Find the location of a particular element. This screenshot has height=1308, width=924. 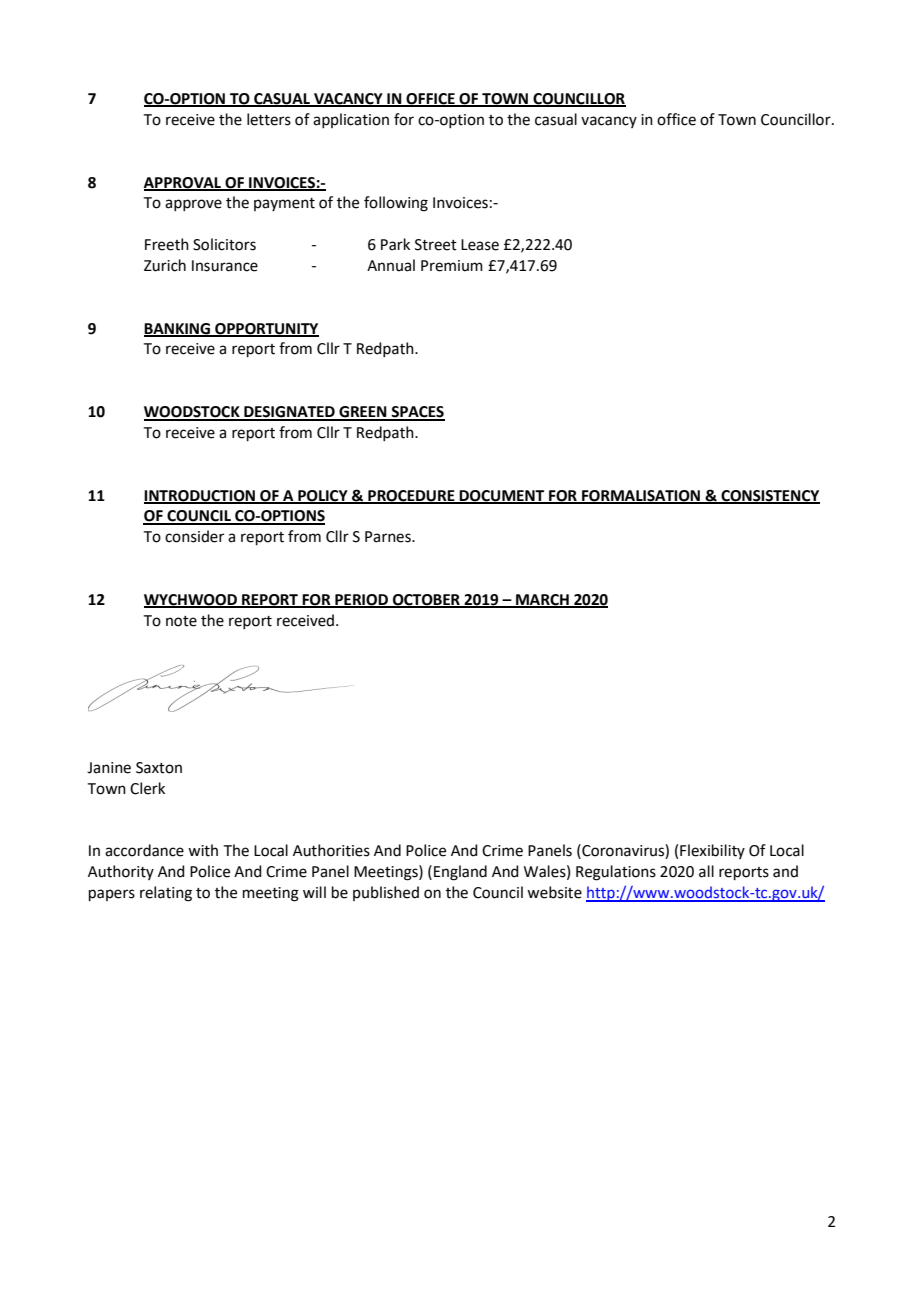

with is located at coordinates (203, 850).
